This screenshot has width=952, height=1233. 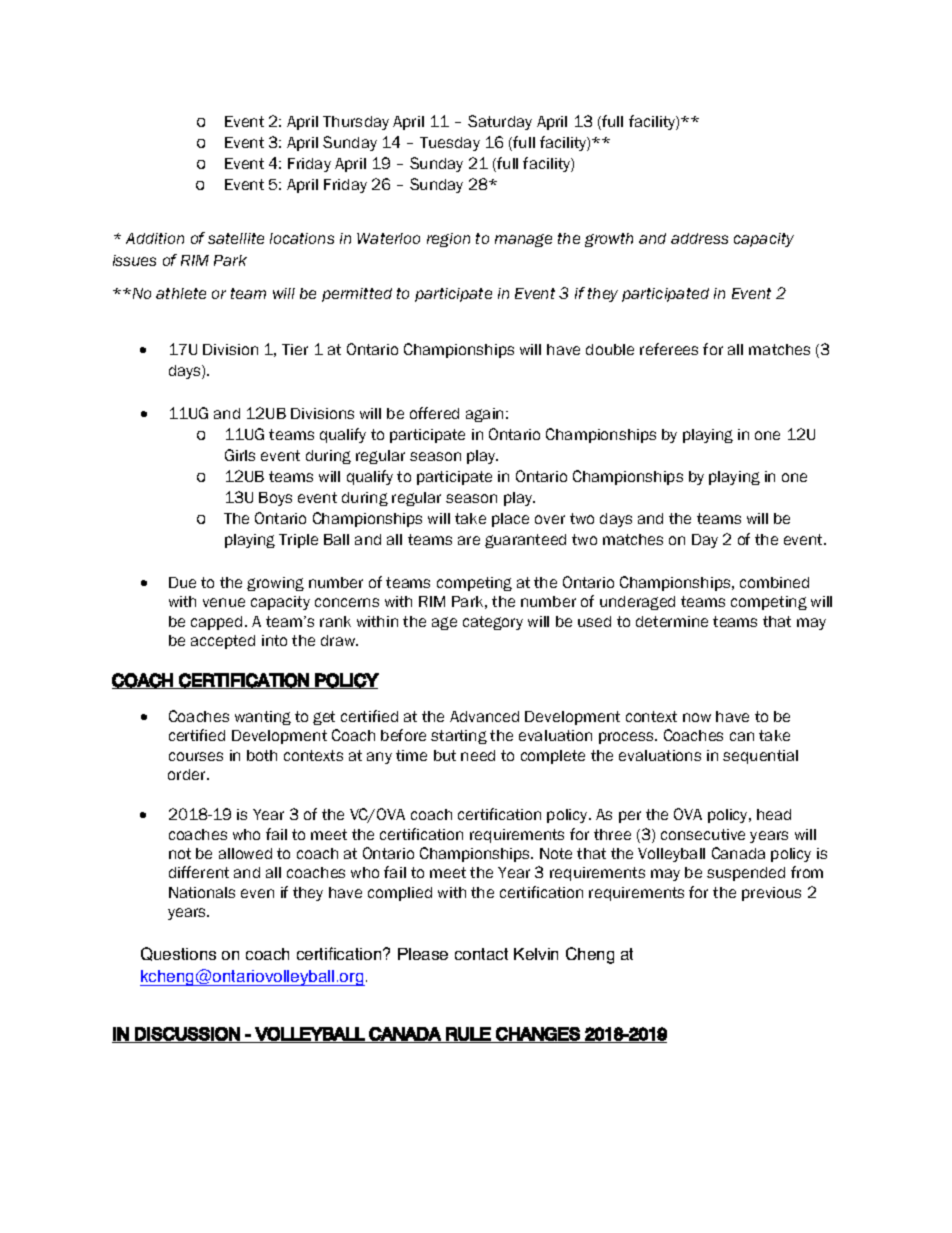 What do you see at coordinates (236, 238) in the screenshot?
I see `satellite` at bounding box center [236, 238].
